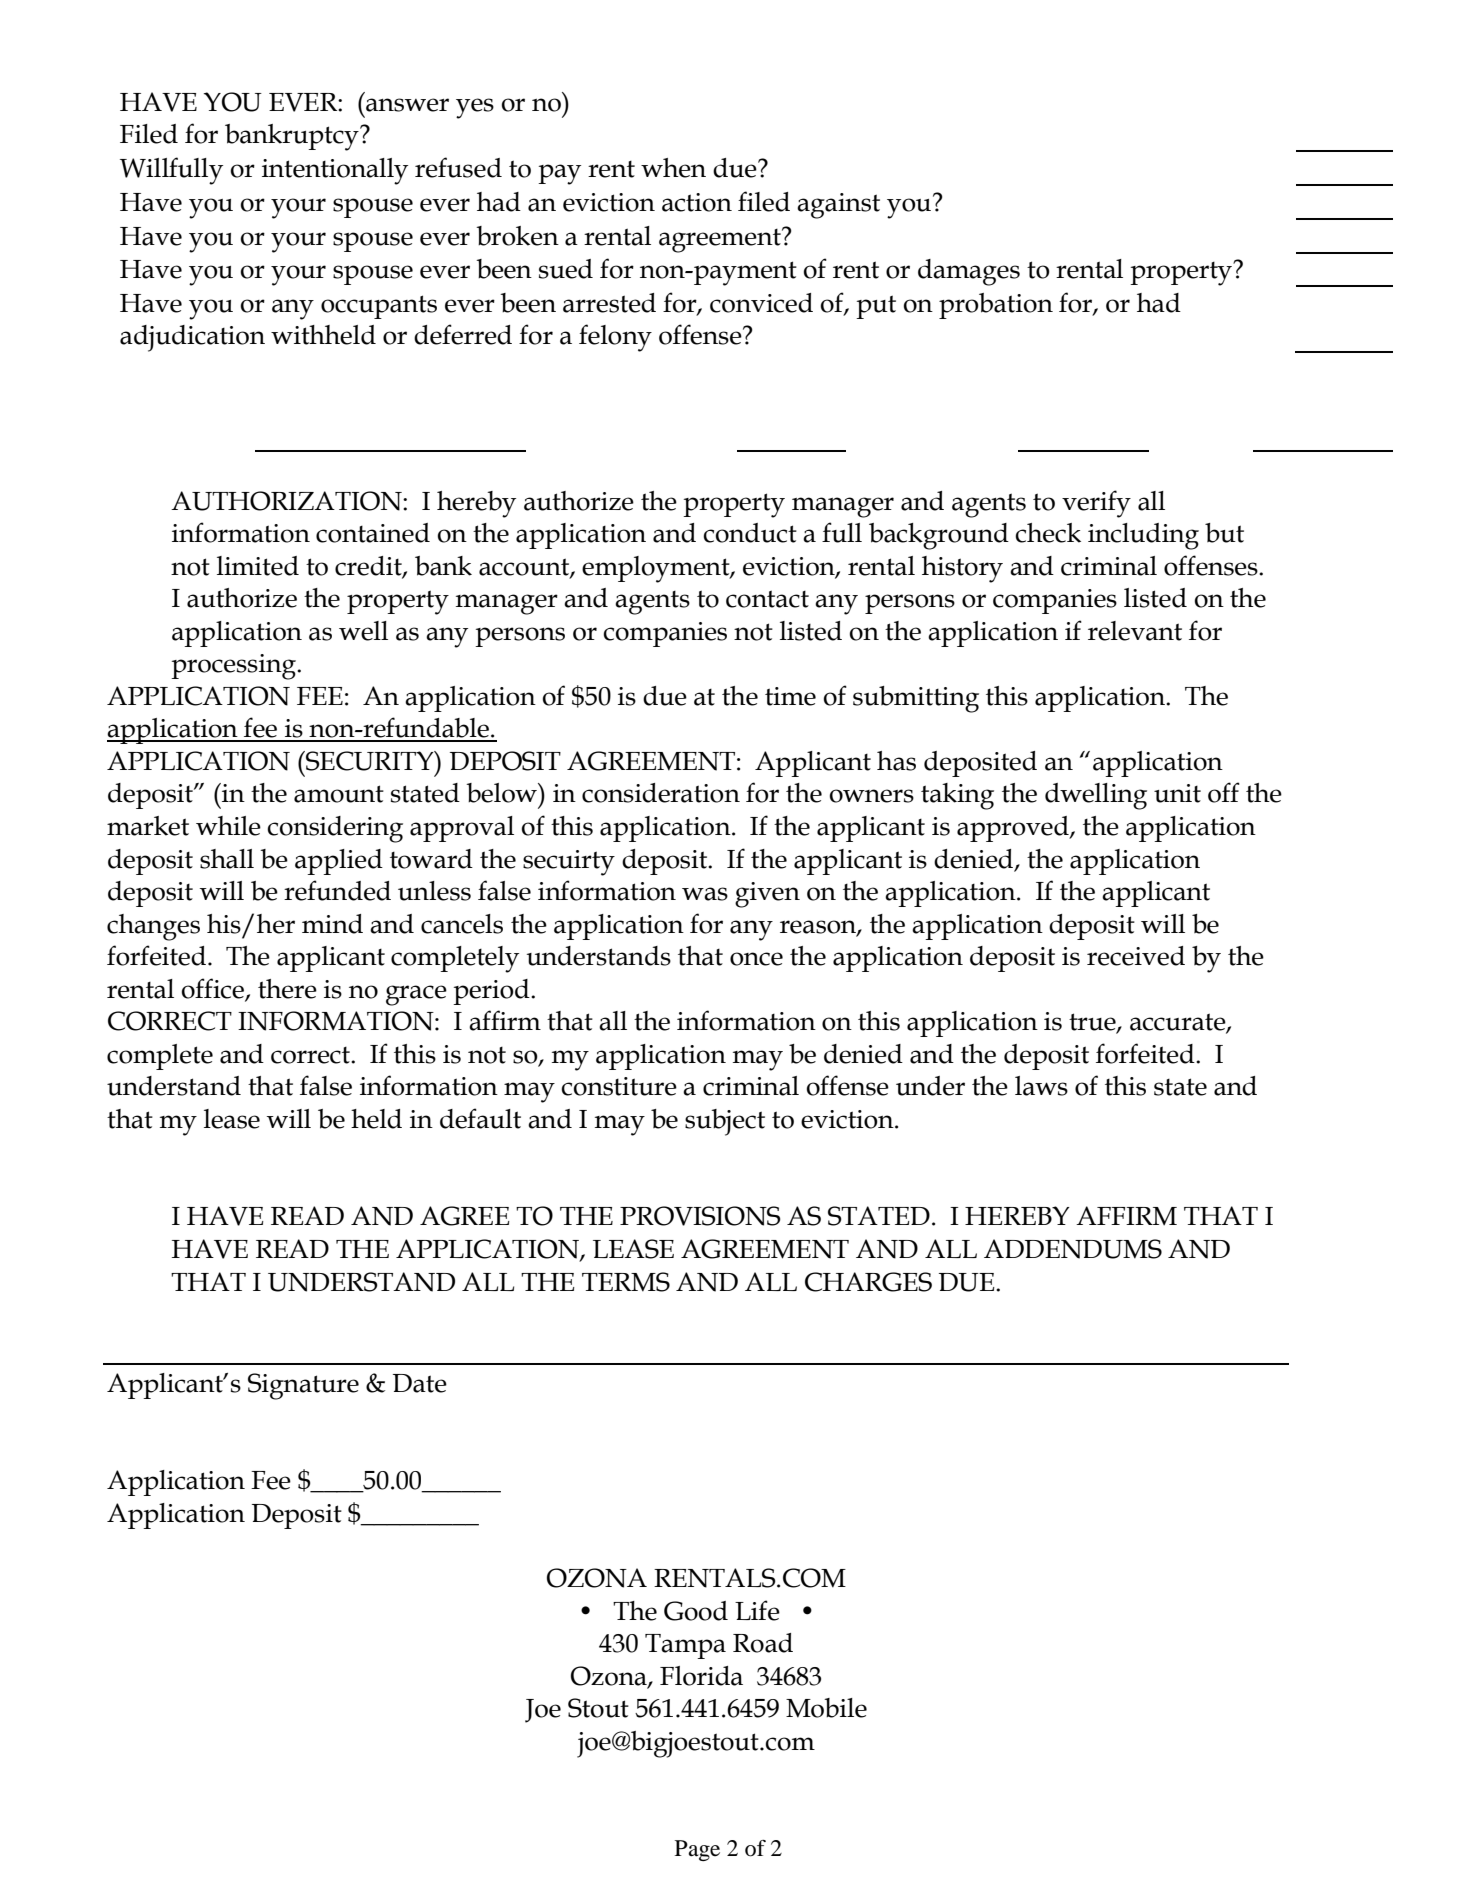  I want to click on there, so click(287, 989).
